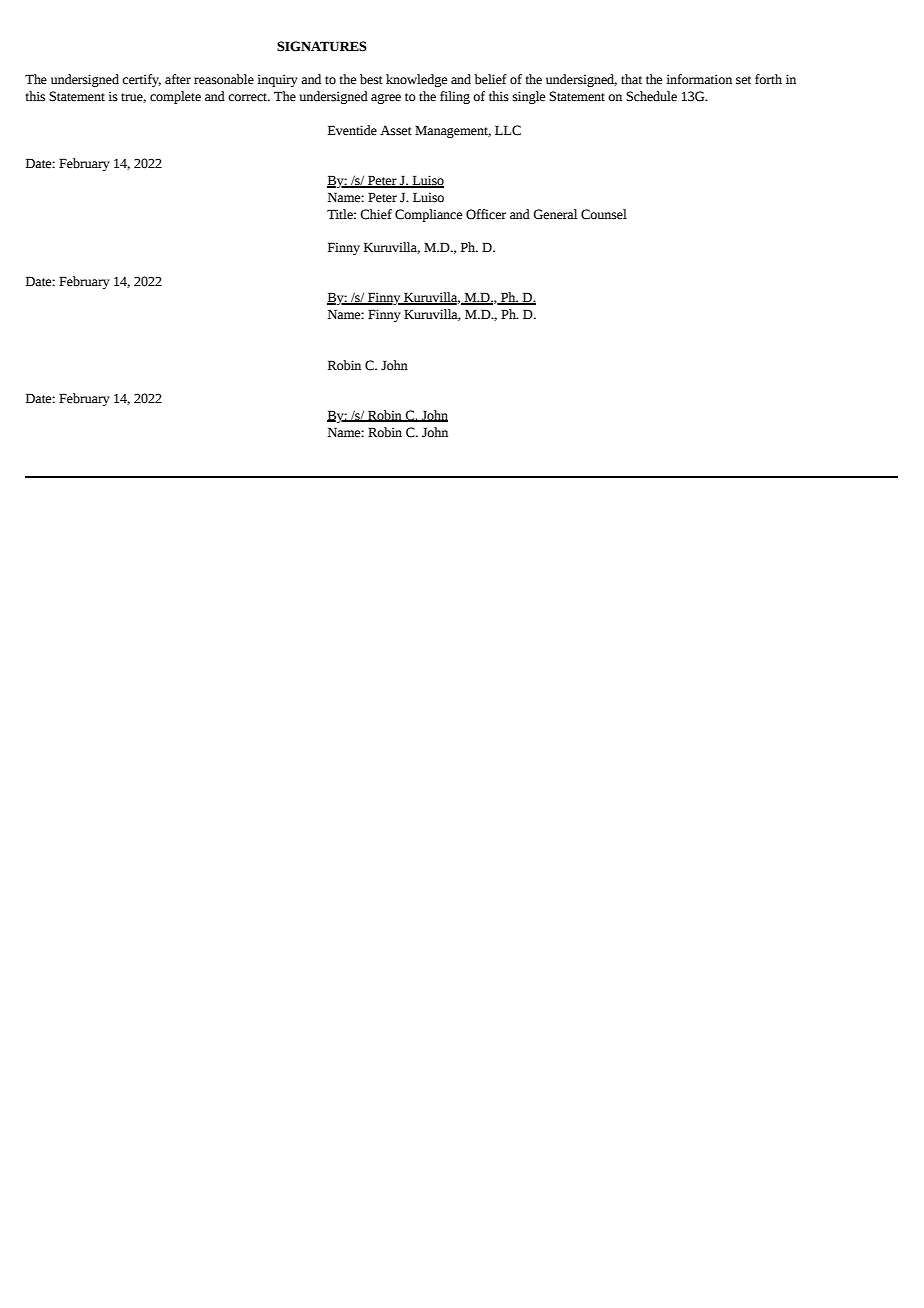 The height and width of the page is (1308, 924). I want to click on correct, so click(249, 97).
